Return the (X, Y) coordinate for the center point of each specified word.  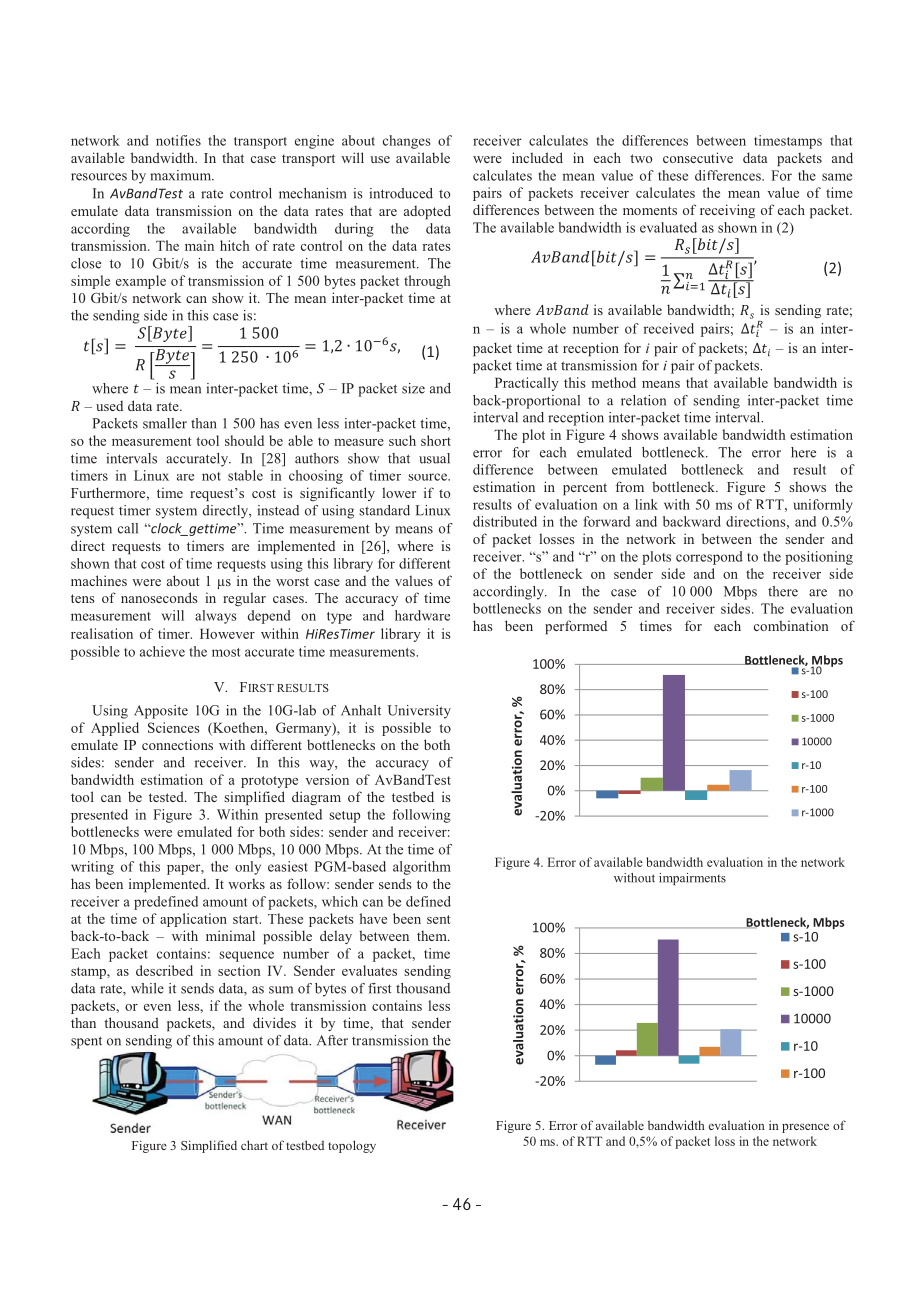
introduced (401, 193)
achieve (162, 651)
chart (254, 1145)
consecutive (698, 157)
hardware (422, 615)
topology (352, 1146)
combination (791, 625)
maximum (182, 175)
